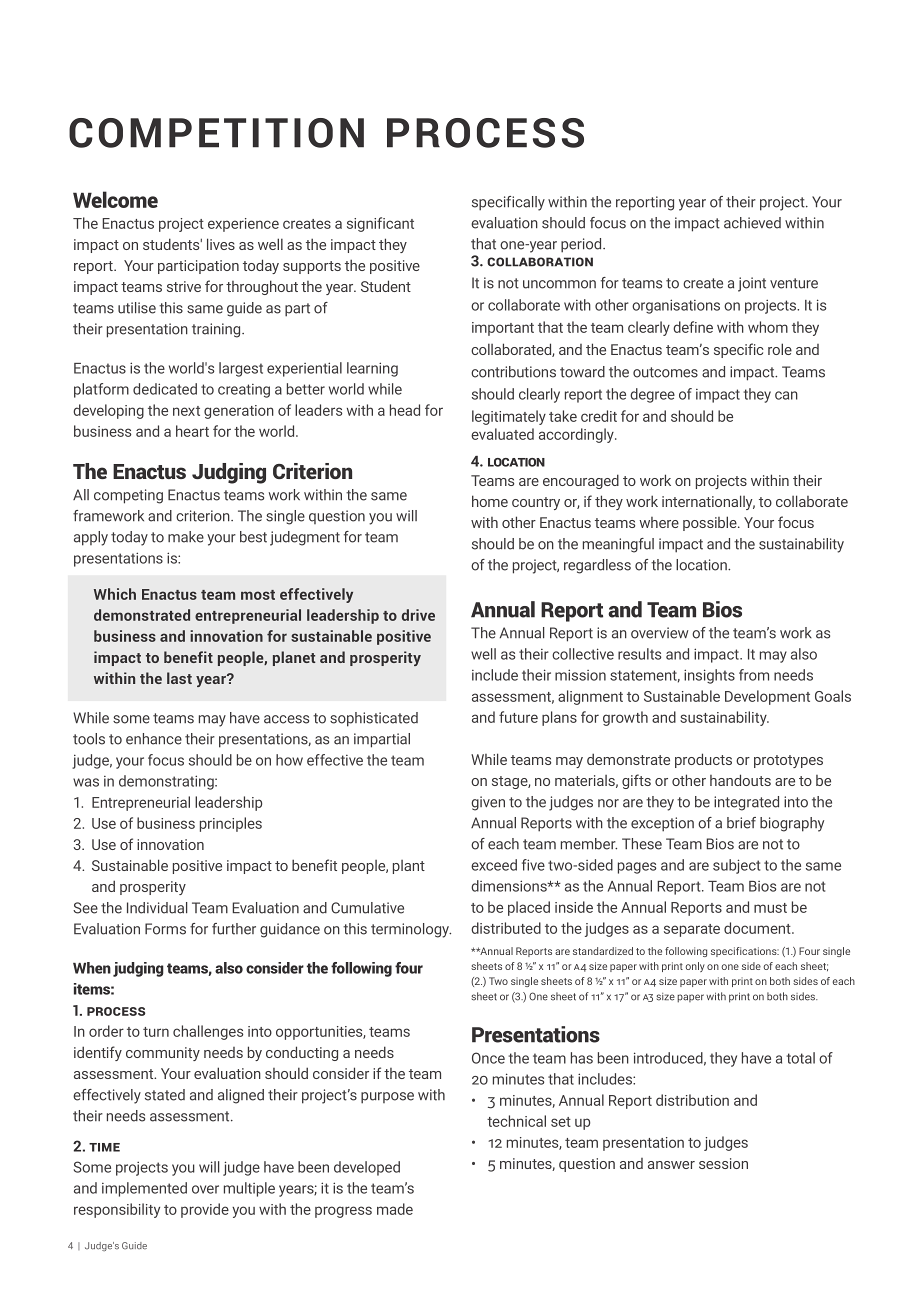 The image size is (924, 1296). I want to click on achieved, so click(752, 223).
